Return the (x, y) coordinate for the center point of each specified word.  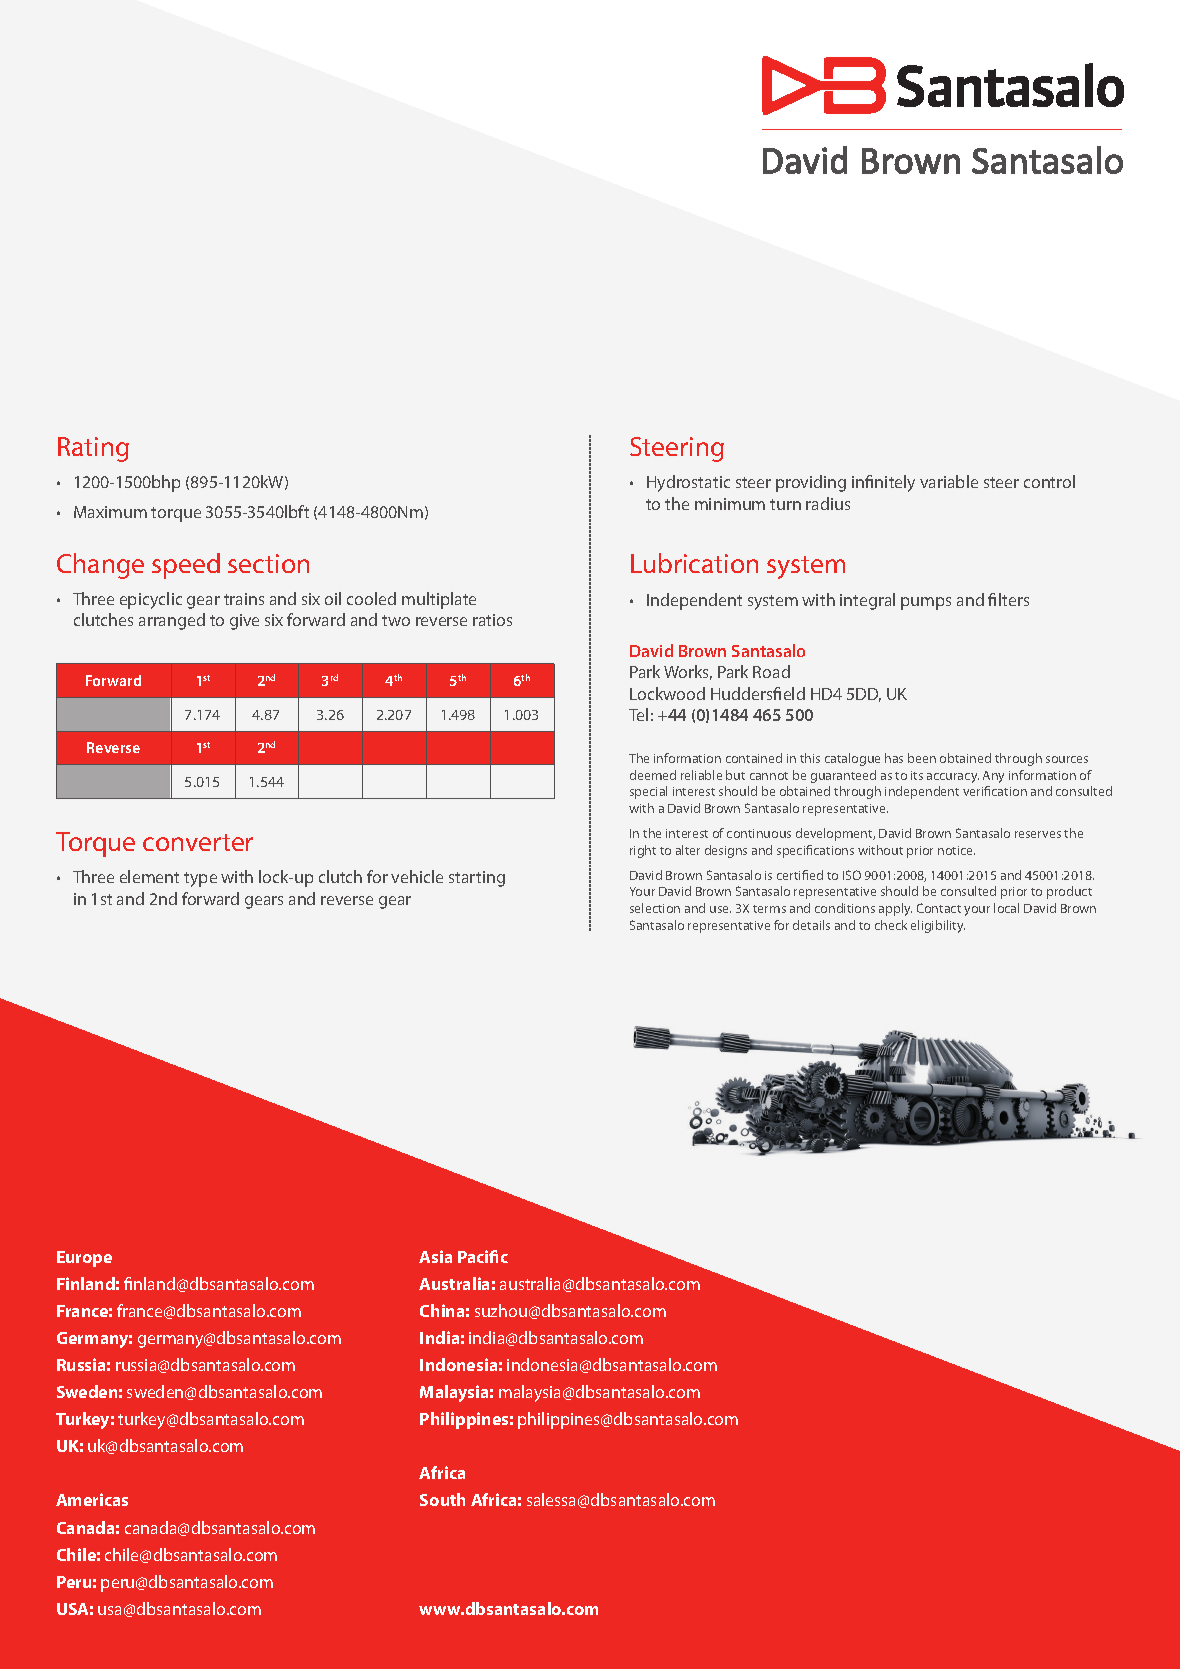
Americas (92, 1499)
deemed (653, 775)
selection (655, 908)
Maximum (110, 512)
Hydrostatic (688, 483)
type (200, 879)
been (922, 758)
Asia (435, 1256)
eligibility (938, 926)
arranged (172, 621)
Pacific (483, 1256)
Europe (84, 1259)
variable (949, 481)
